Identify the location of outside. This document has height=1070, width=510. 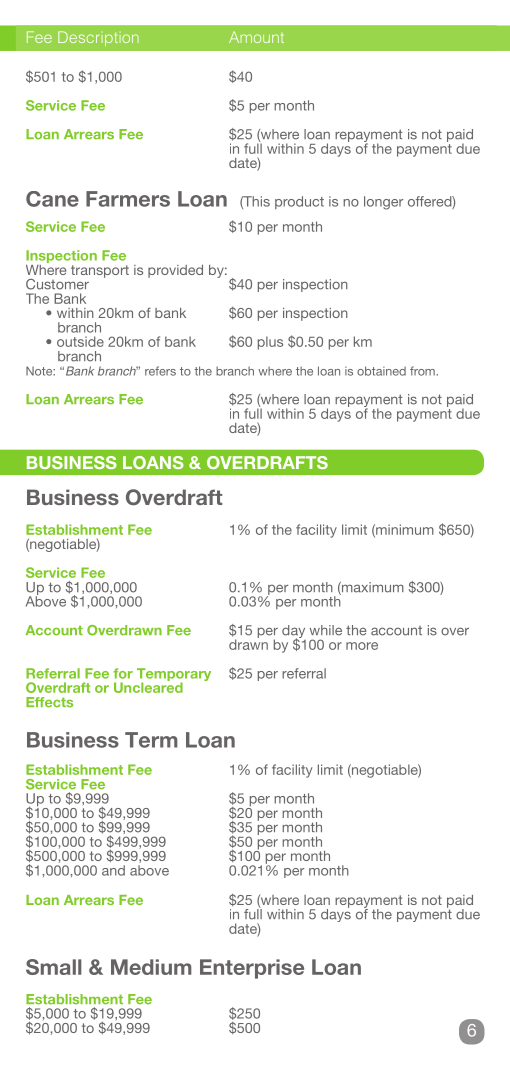
(80, 341).
